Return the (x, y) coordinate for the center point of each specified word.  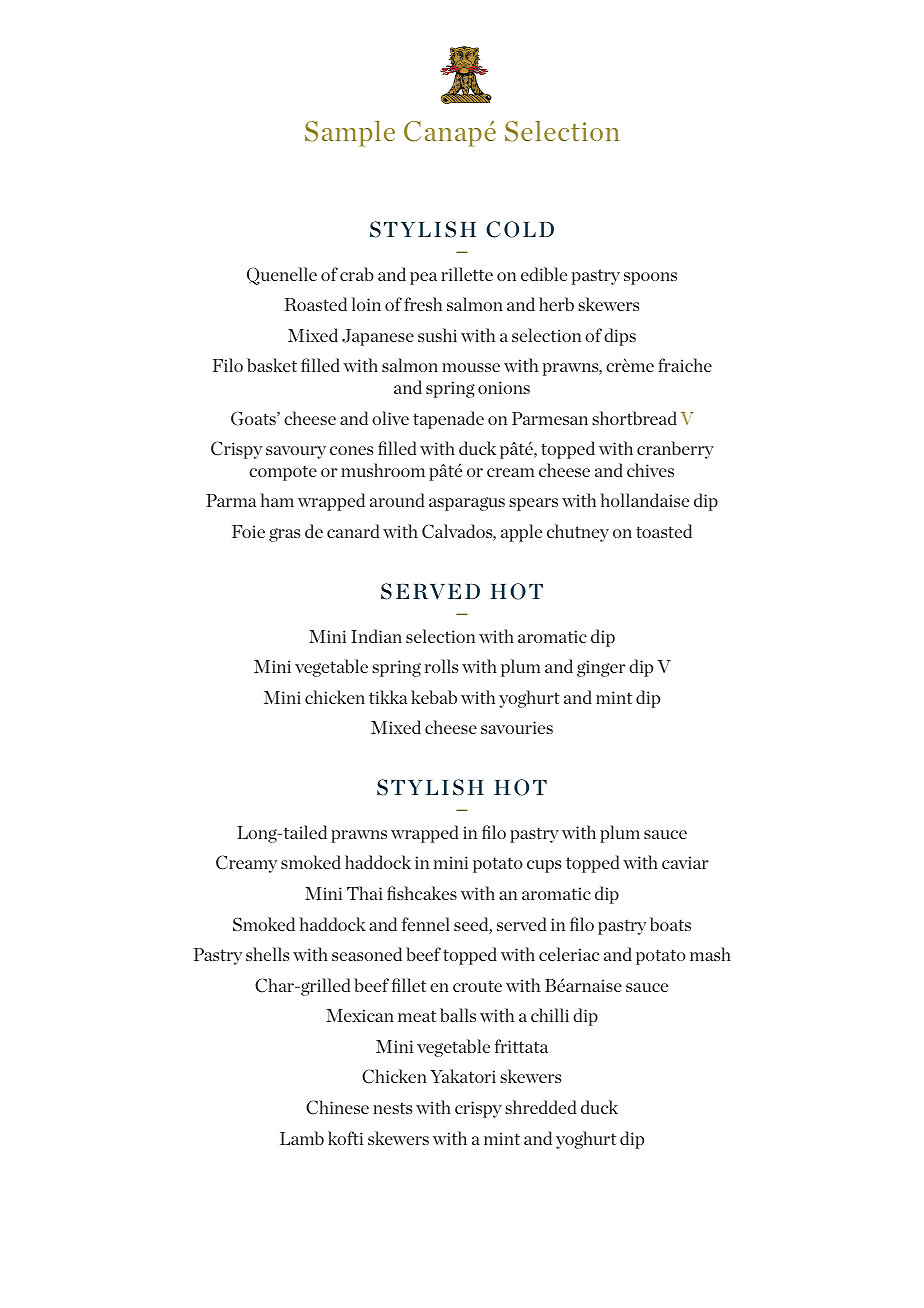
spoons (650, 278)
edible (544, 274)
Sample (350, 134)
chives (650, 470)
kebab (434, 697)
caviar (685, 862)
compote (283, 473)
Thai (365, 893)
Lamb (302, 1138)
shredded (540, 1107)
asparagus (467, 504)
